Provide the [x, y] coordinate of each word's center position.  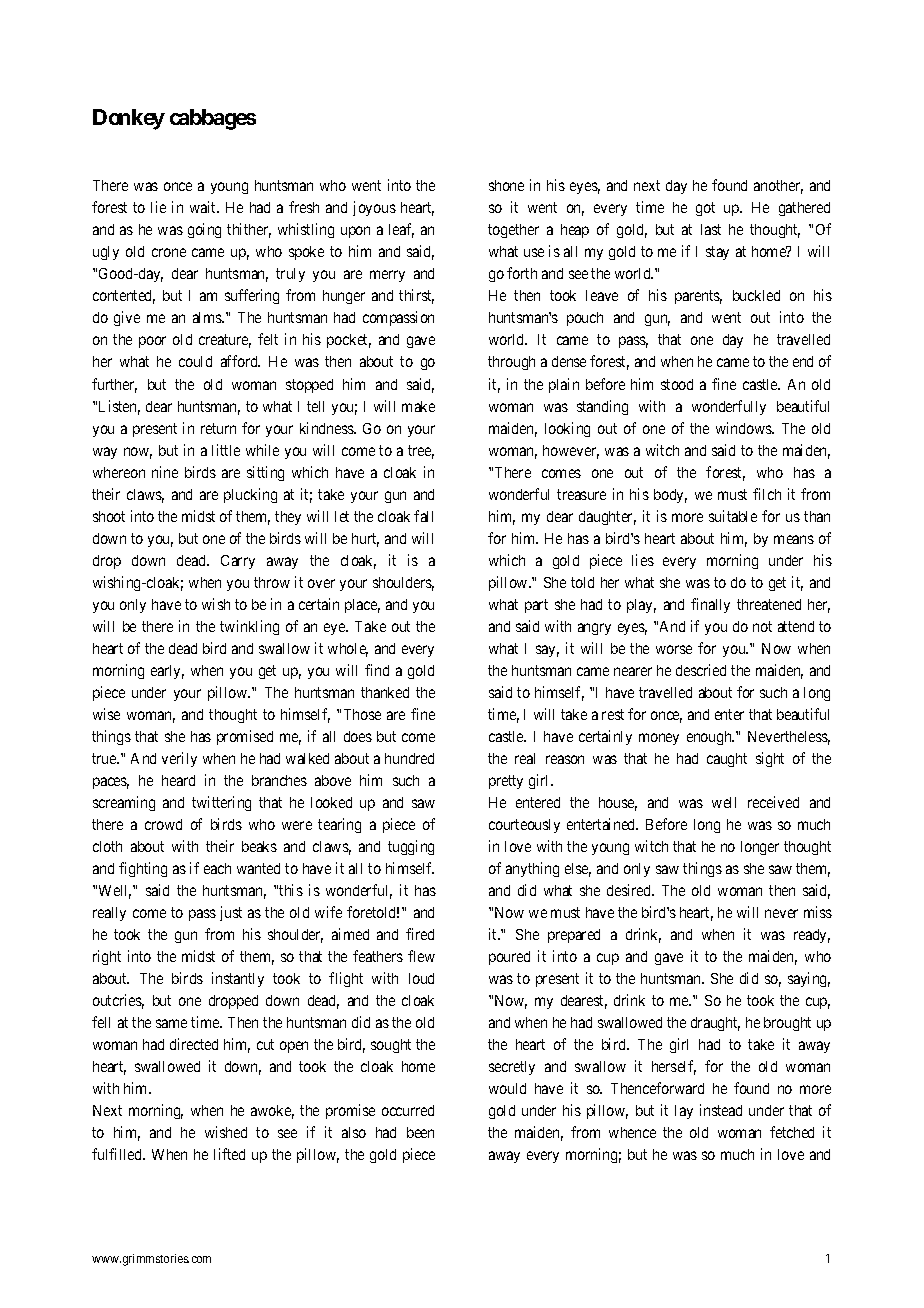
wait [204, 207]
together [513, 231]
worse [674, 649]
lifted [229, 1154]
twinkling [249, 627]
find [377, 670]
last [711, 229]
